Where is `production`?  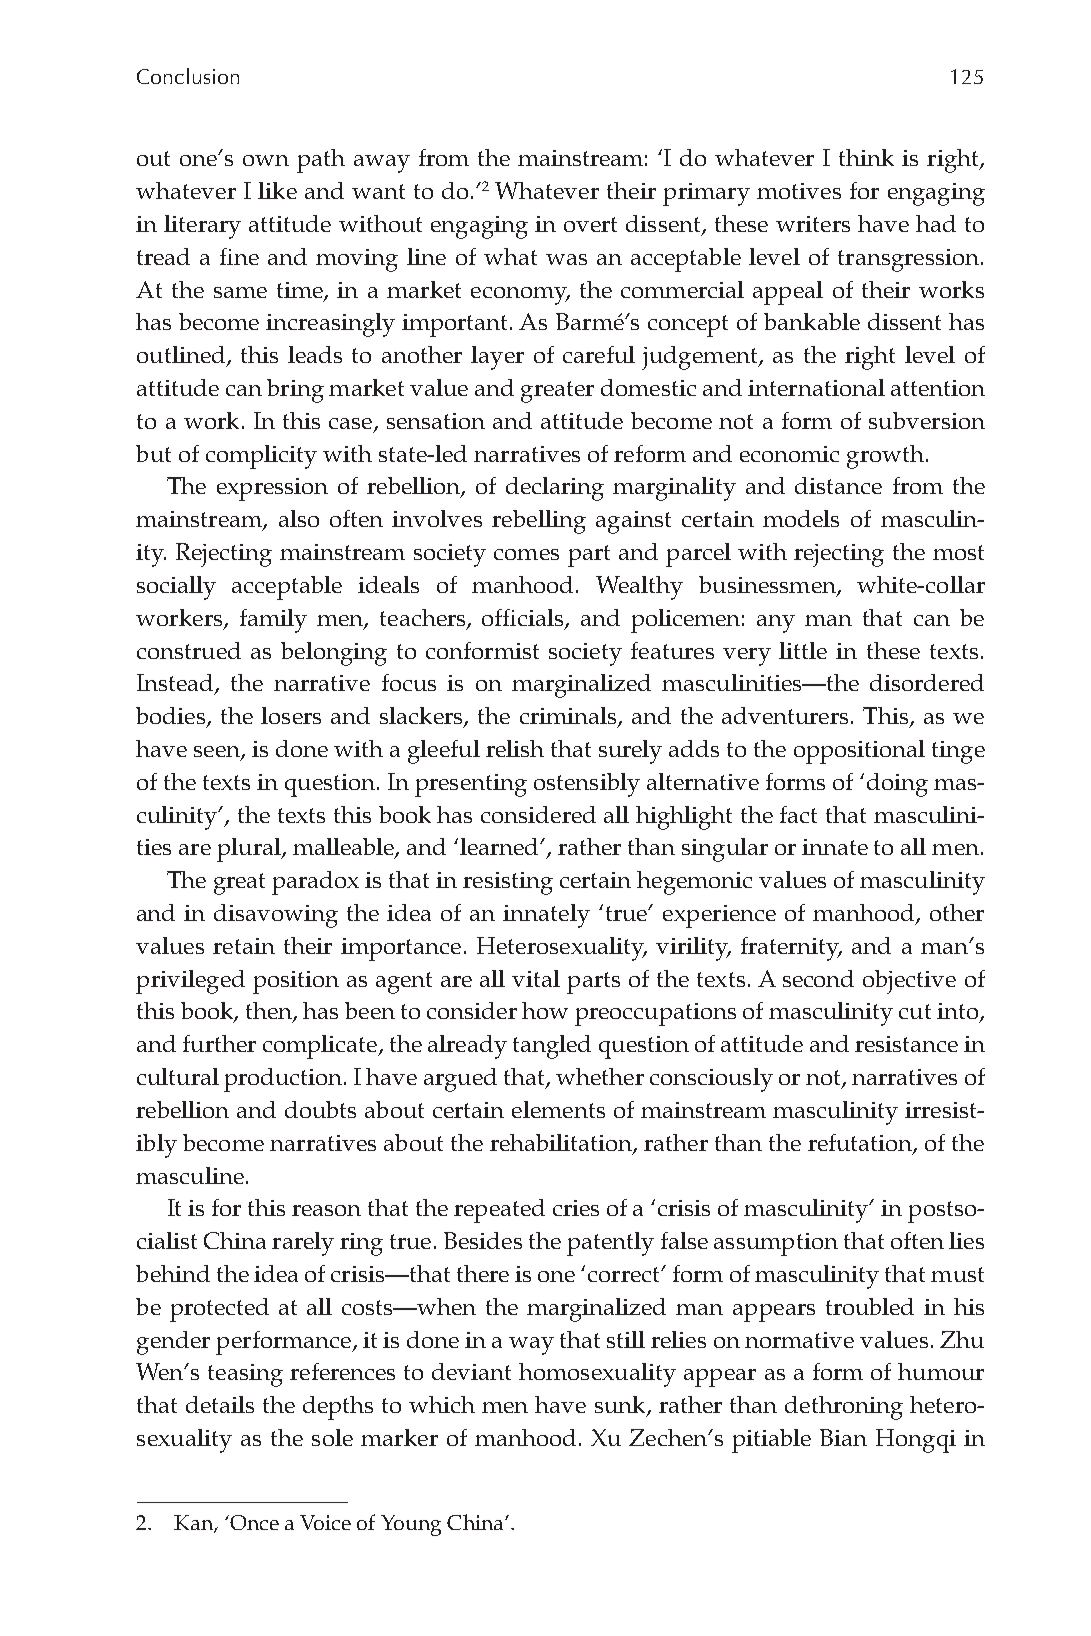 production is located at coordinates (284, 1080).
